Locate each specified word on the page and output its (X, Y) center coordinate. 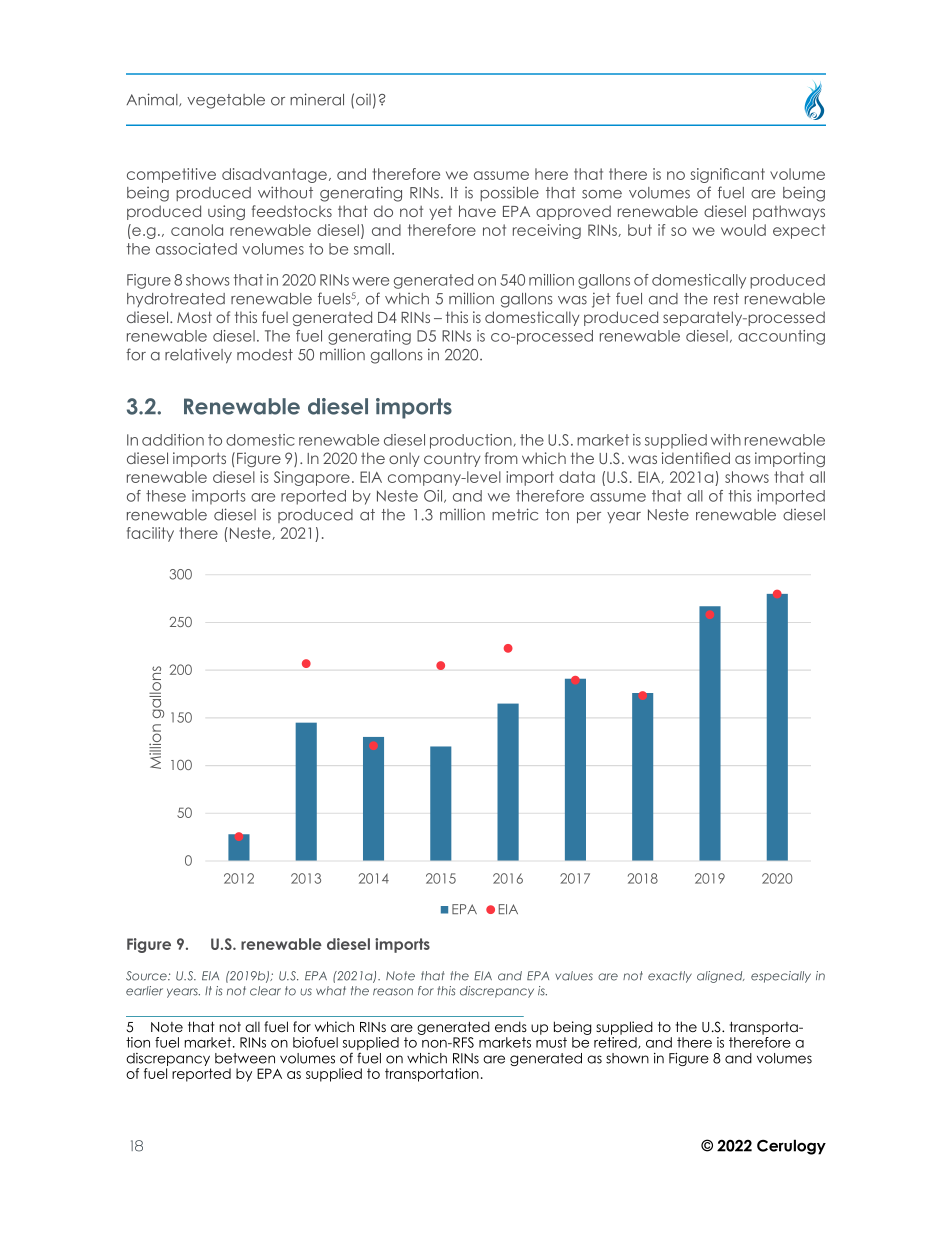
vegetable (226, 101)
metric (515, 514)
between (245, 1058)
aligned (721, 977)
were (370, 281)
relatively (198, 356)
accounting (781, 337)
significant (727, 175)
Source (147, 976)
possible (509, 193)
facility (150, 534)
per (589, 518)
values (574, 976)
